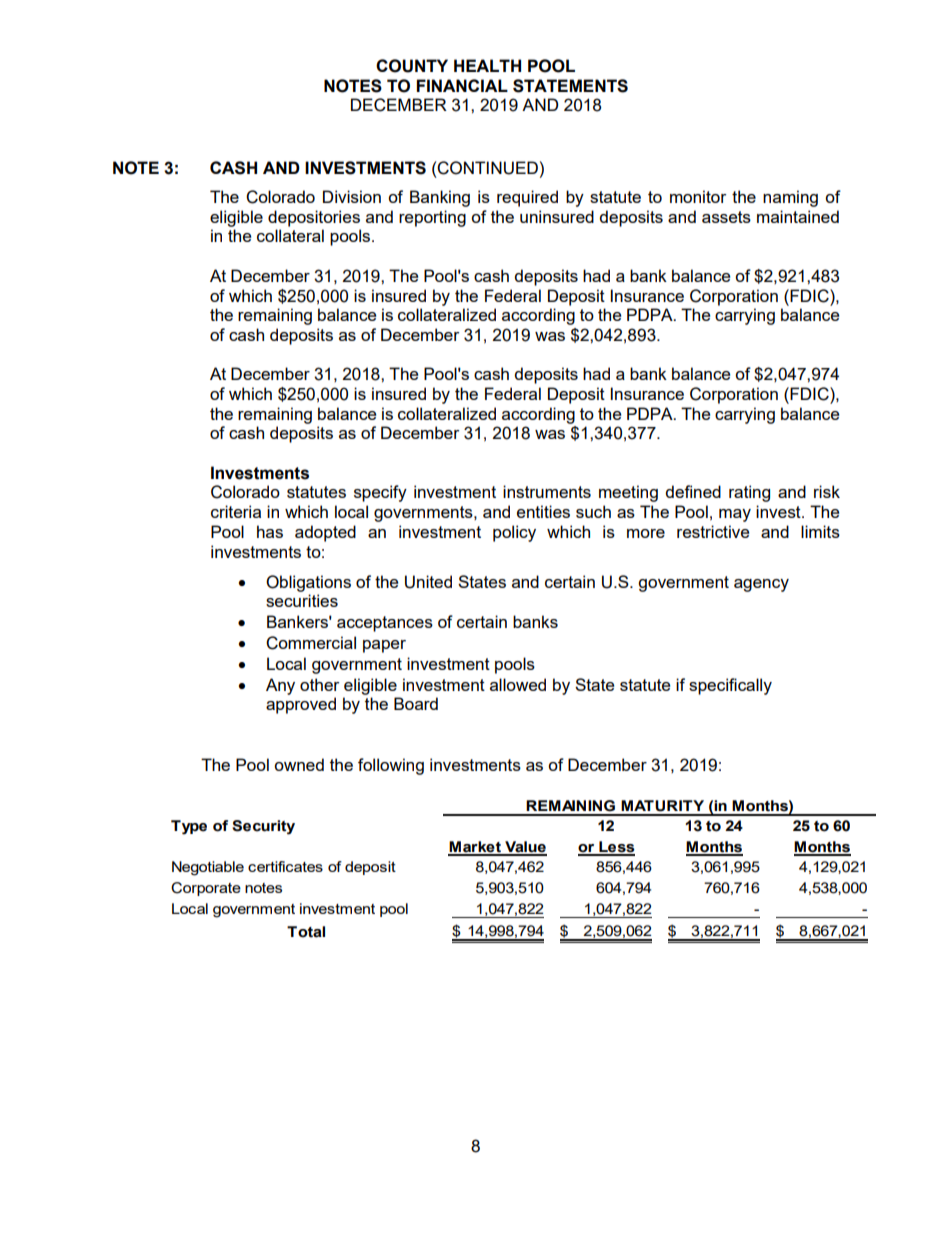  Describe the element at coordinates (280, 686) in the screenshot. I see `Any` at that location.
